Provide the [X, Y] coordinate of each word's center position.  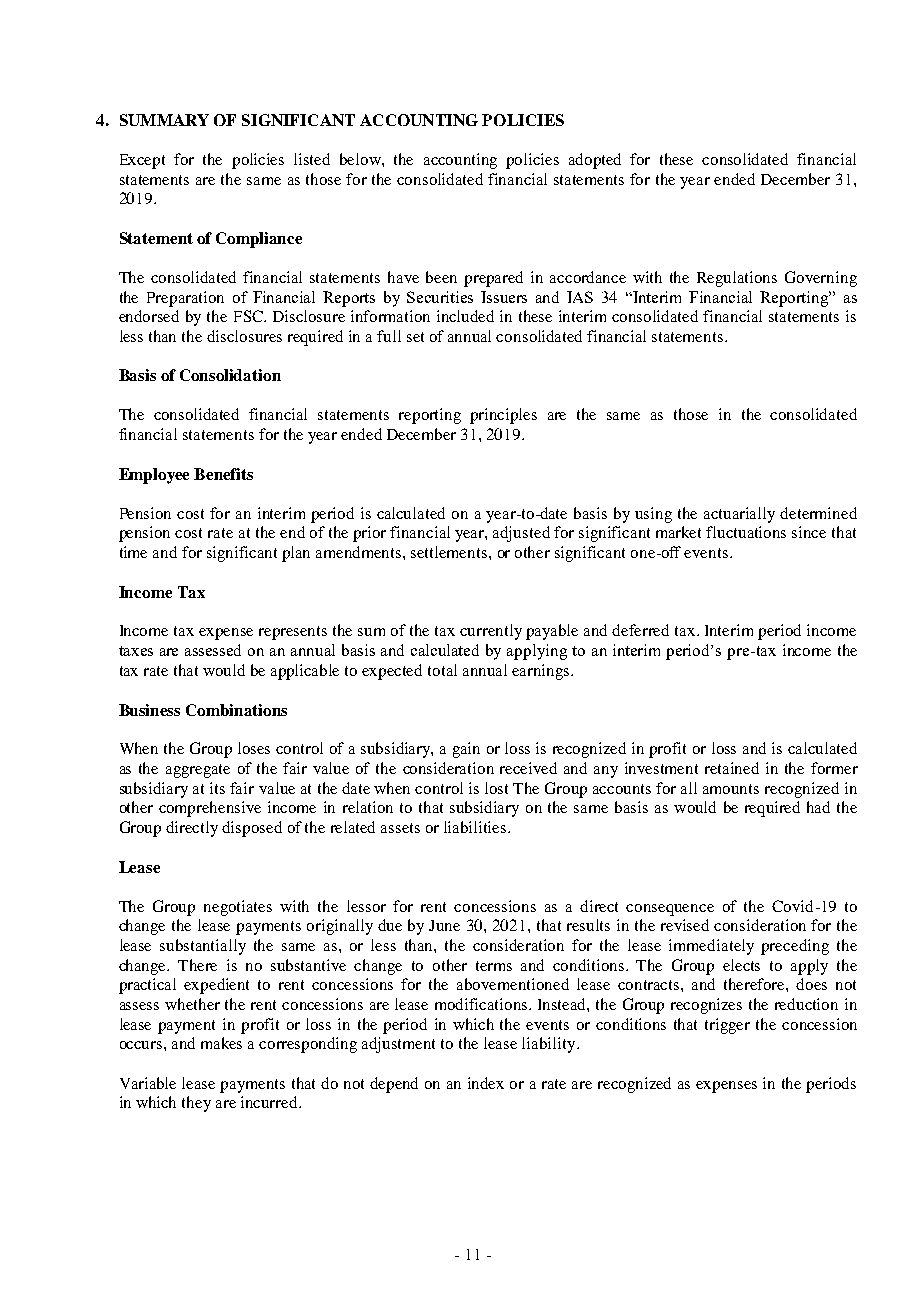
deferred [640, 630]
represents [293, 633]
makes [221, 1043]
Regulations [737, 279]
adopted [595, 161]
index [486, 1083]
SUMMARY [164, 120]
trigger [727, 1026]
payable [552, 632]
